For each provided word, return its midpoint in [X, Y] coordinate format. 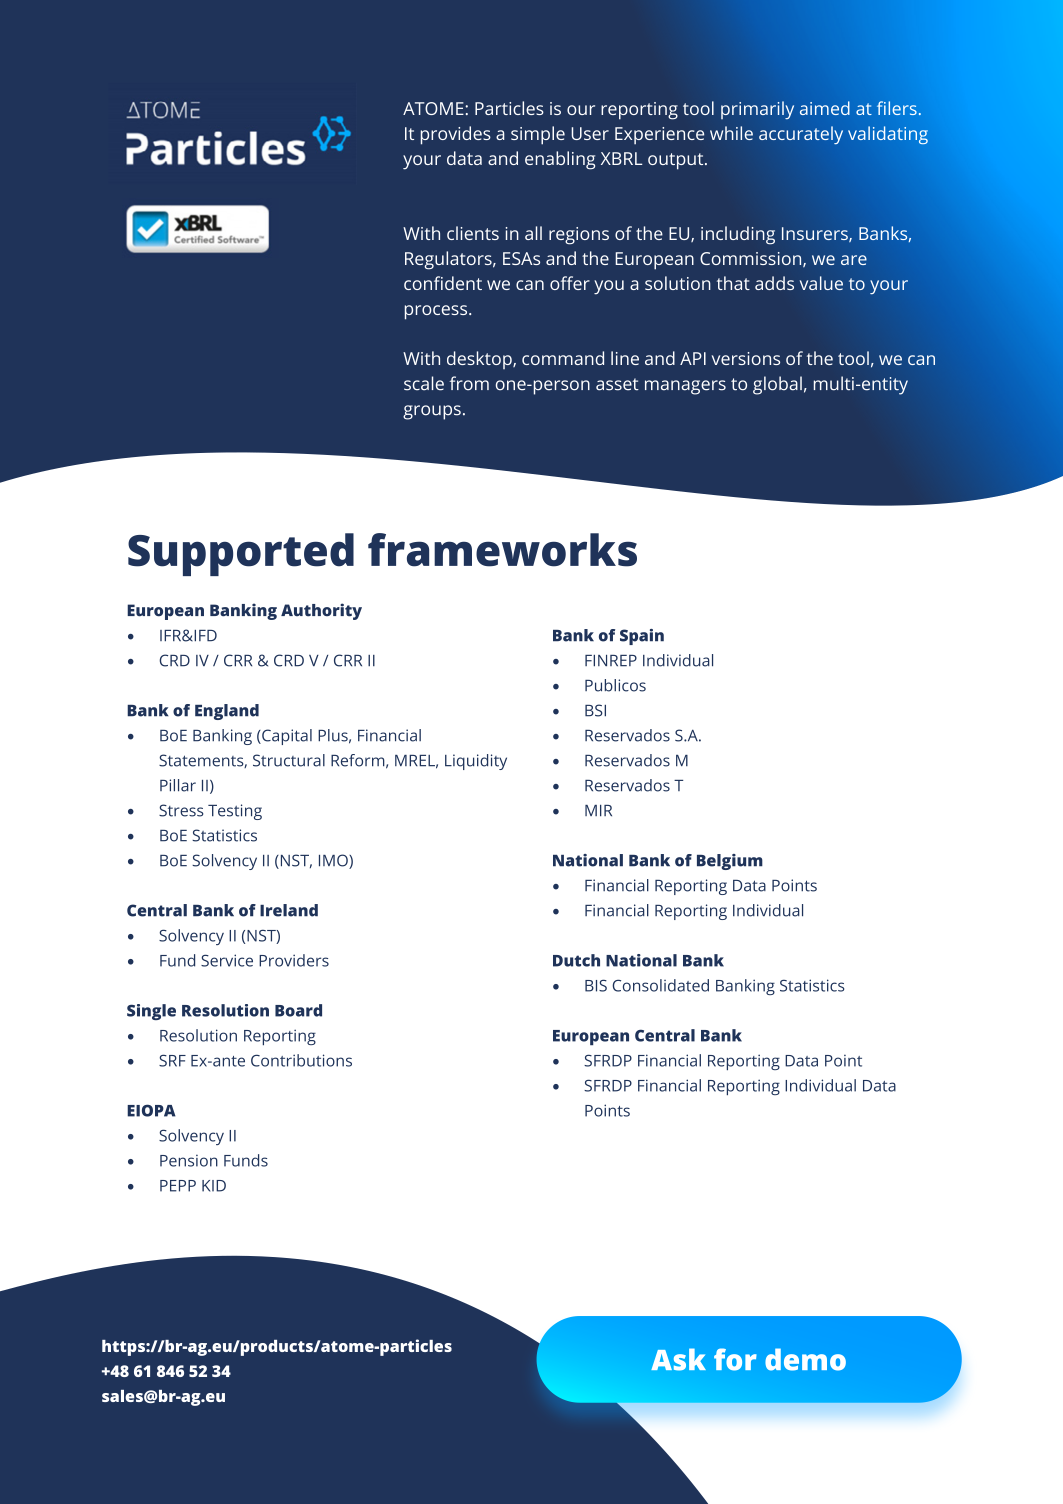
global [777, 385]
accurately [801, 135]
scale [424, 383]
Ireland [289, 910]
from [469, 383]
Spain [642, 637]
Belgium [730, 862]
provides [456, 135]
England [227, 712]
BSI [595, 710]
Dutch [576, 960]
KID [214, 1186]
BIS [596, 985]
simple [538, 135]
